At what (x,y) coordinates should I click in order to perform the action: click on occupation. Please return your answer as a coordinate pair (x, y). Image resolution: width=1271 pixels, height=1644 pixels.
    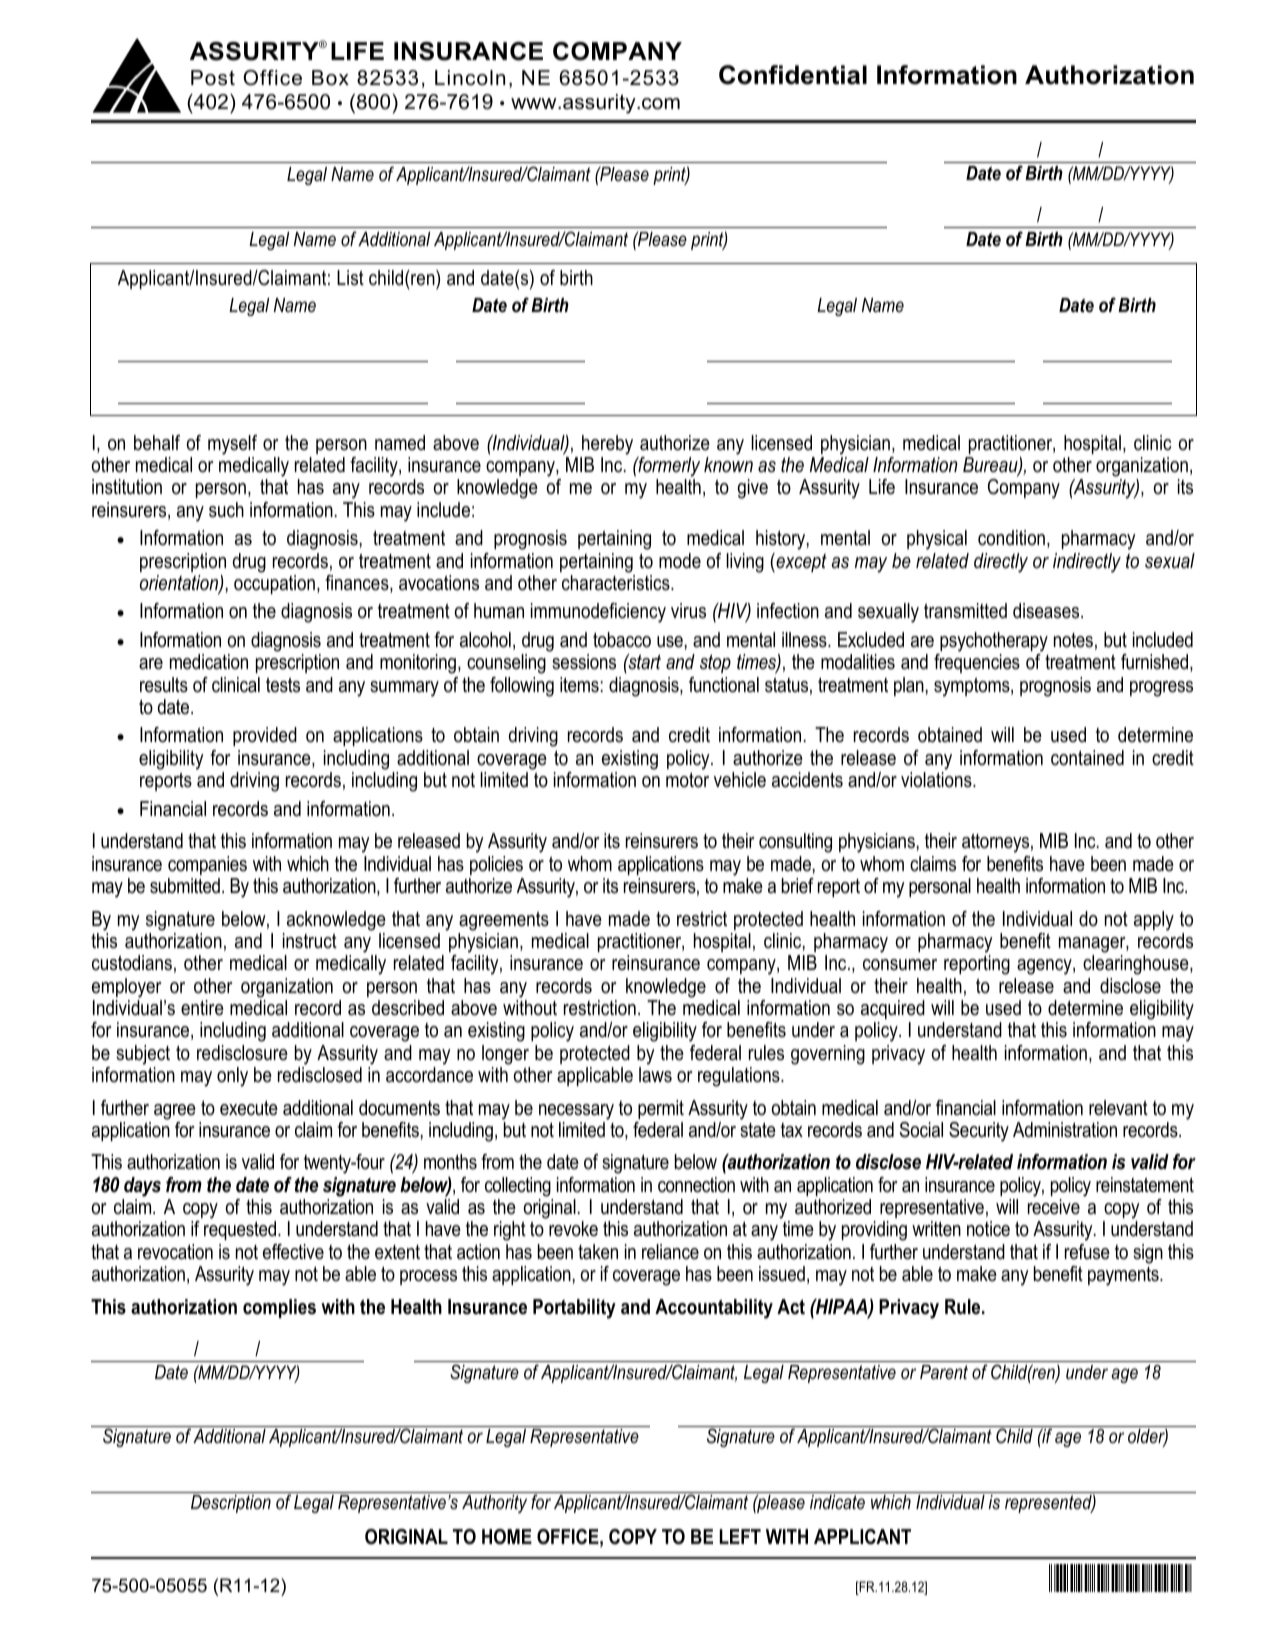
    Looking at the image, I should click on (274, 584).
